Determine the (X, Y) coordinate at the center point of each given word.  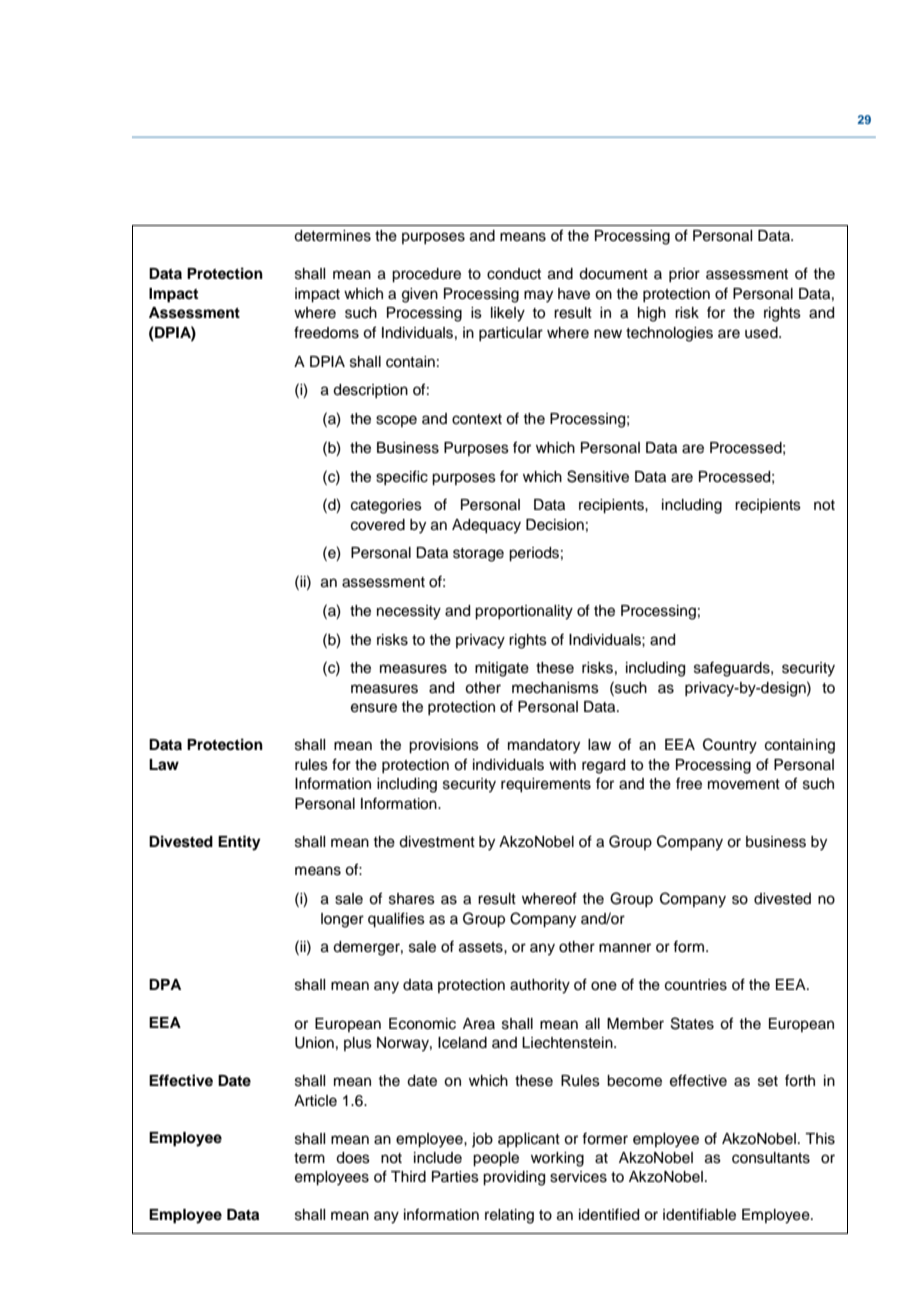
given (420, 295)
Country (730, 746)
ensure (374, 708)
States (692, 1023)
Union (314, 1043)
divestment (437, 842)
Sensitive (598, 476)
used (762, 333)
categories (386, 506)
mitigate (502, 669)
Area (479, 1024)
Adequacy (486, 526)
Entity (239, 843)
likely (508, 314)
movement (744, 784)
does (353, 1158)
